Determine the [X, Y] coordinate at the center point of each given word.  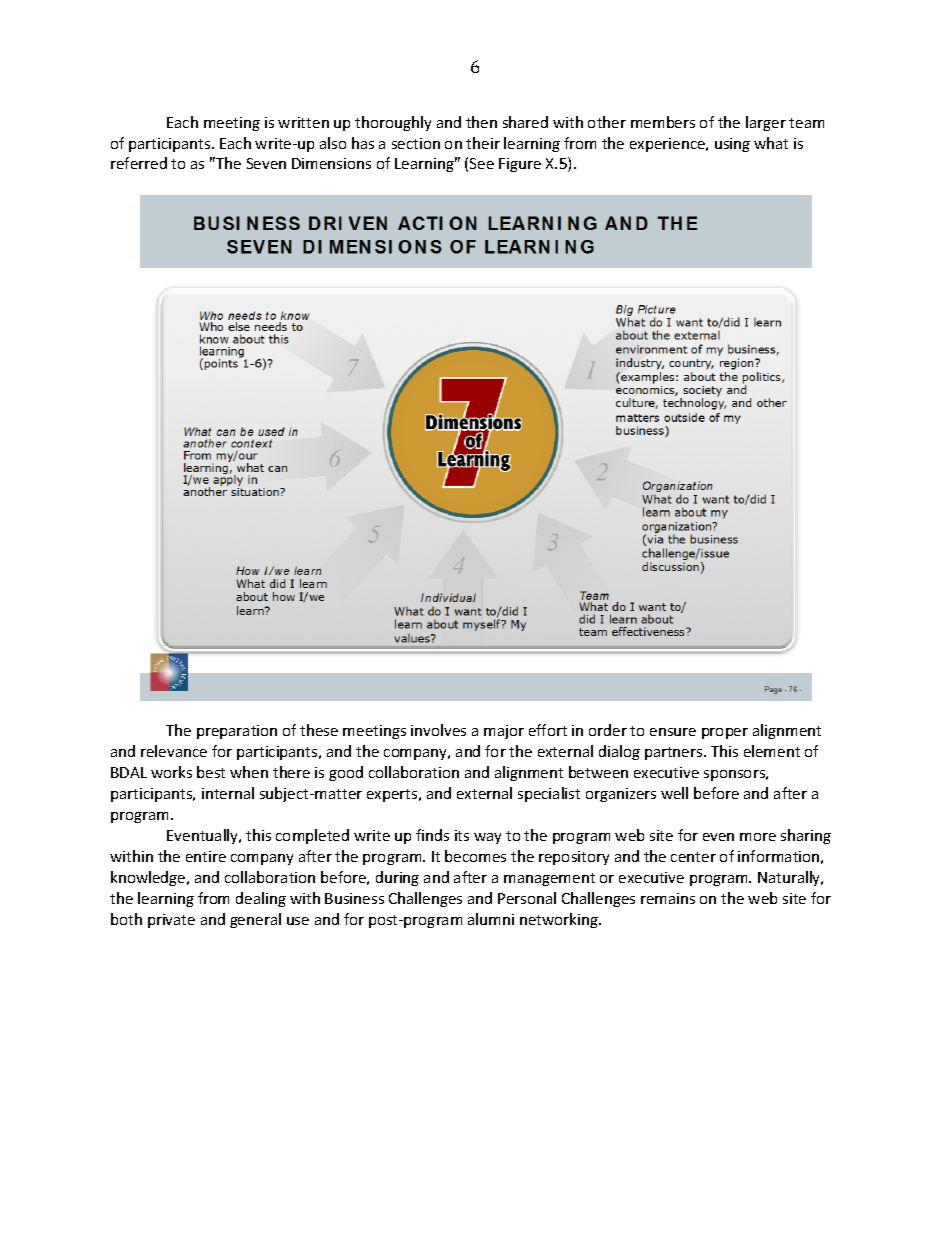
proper [725, 733]
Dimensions [331, 163]
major [504, 732]
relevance [174, 751]
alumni [491, 919]
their [483, 143]
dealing [261, 899]
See [482, 163]
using [732, 145]
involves [438, 730]
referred [139, 163]
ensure [673, 732]
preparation [237, 732]
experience [669, 145]
